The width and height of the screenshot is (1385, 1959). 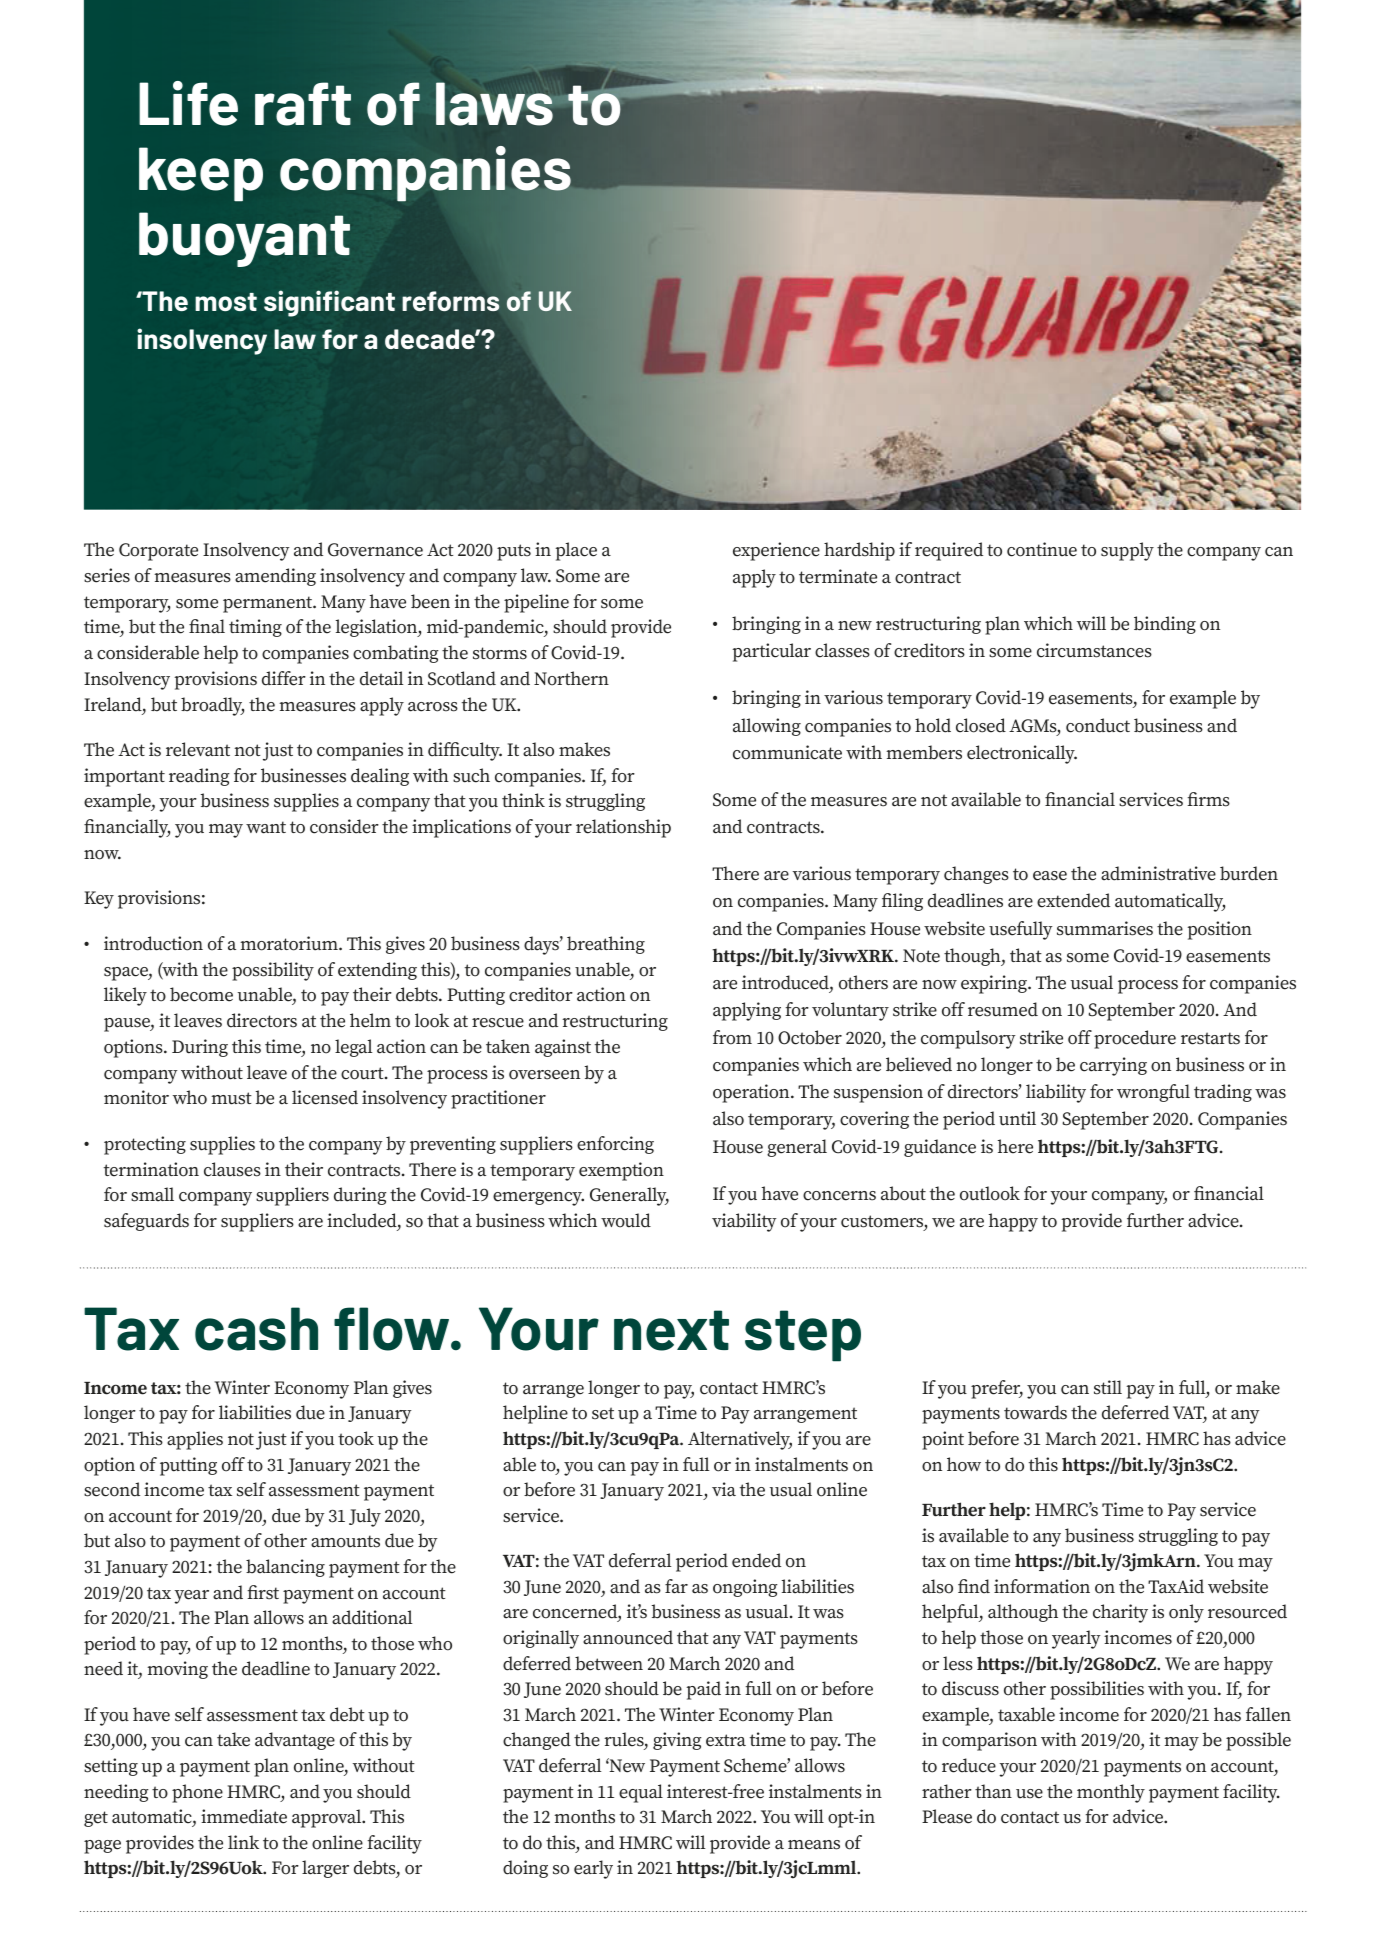 I want to click on from, so click(x=732, y=1037).
